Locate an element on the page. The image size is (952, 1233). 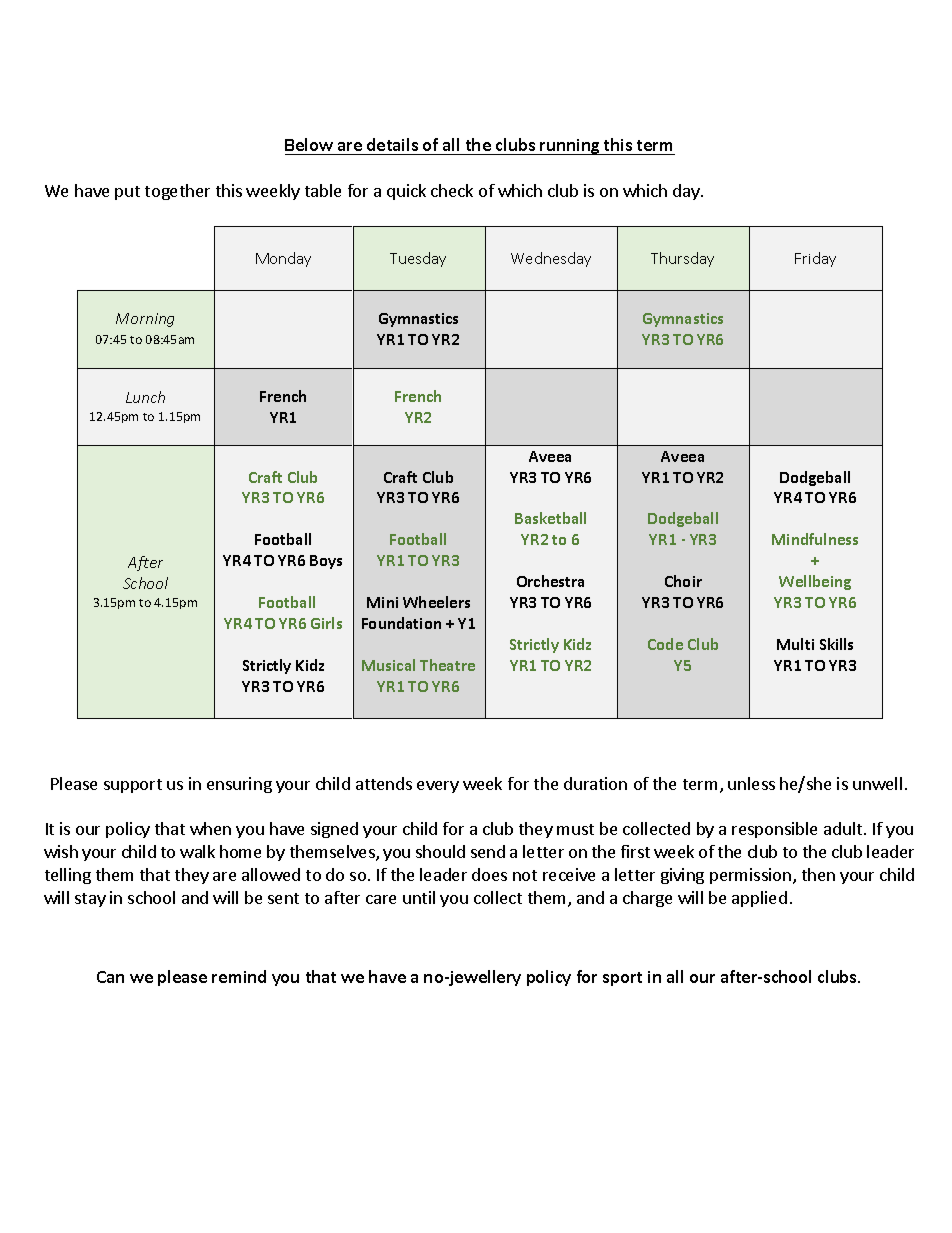
Basketball is located at coordinates (550, 518).
